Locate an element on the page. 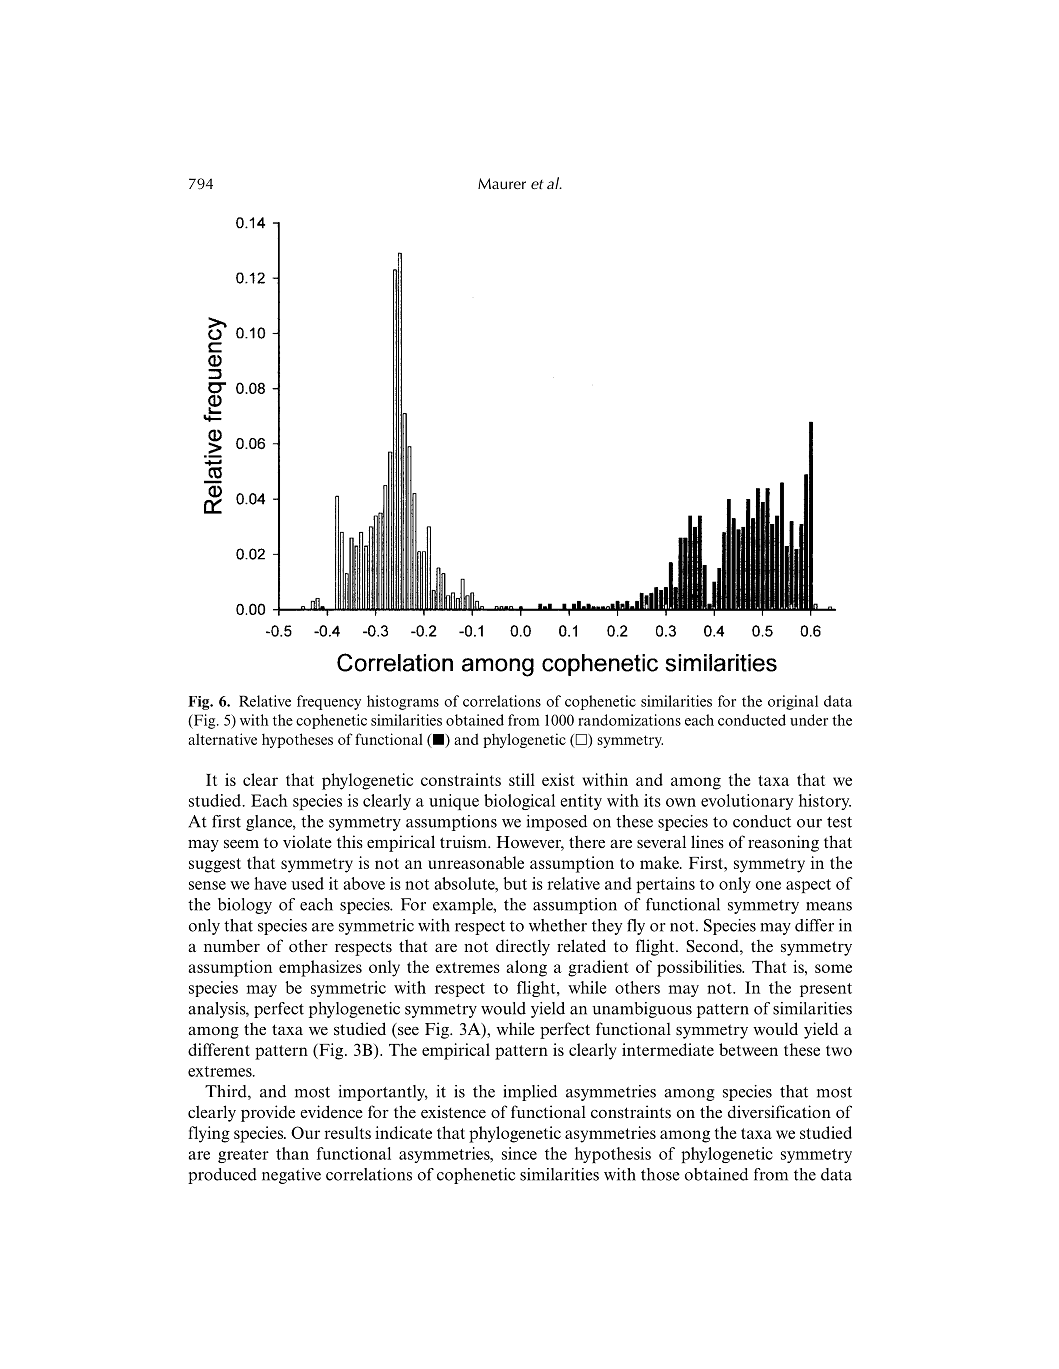  still is located at coordinates (522, 779).
